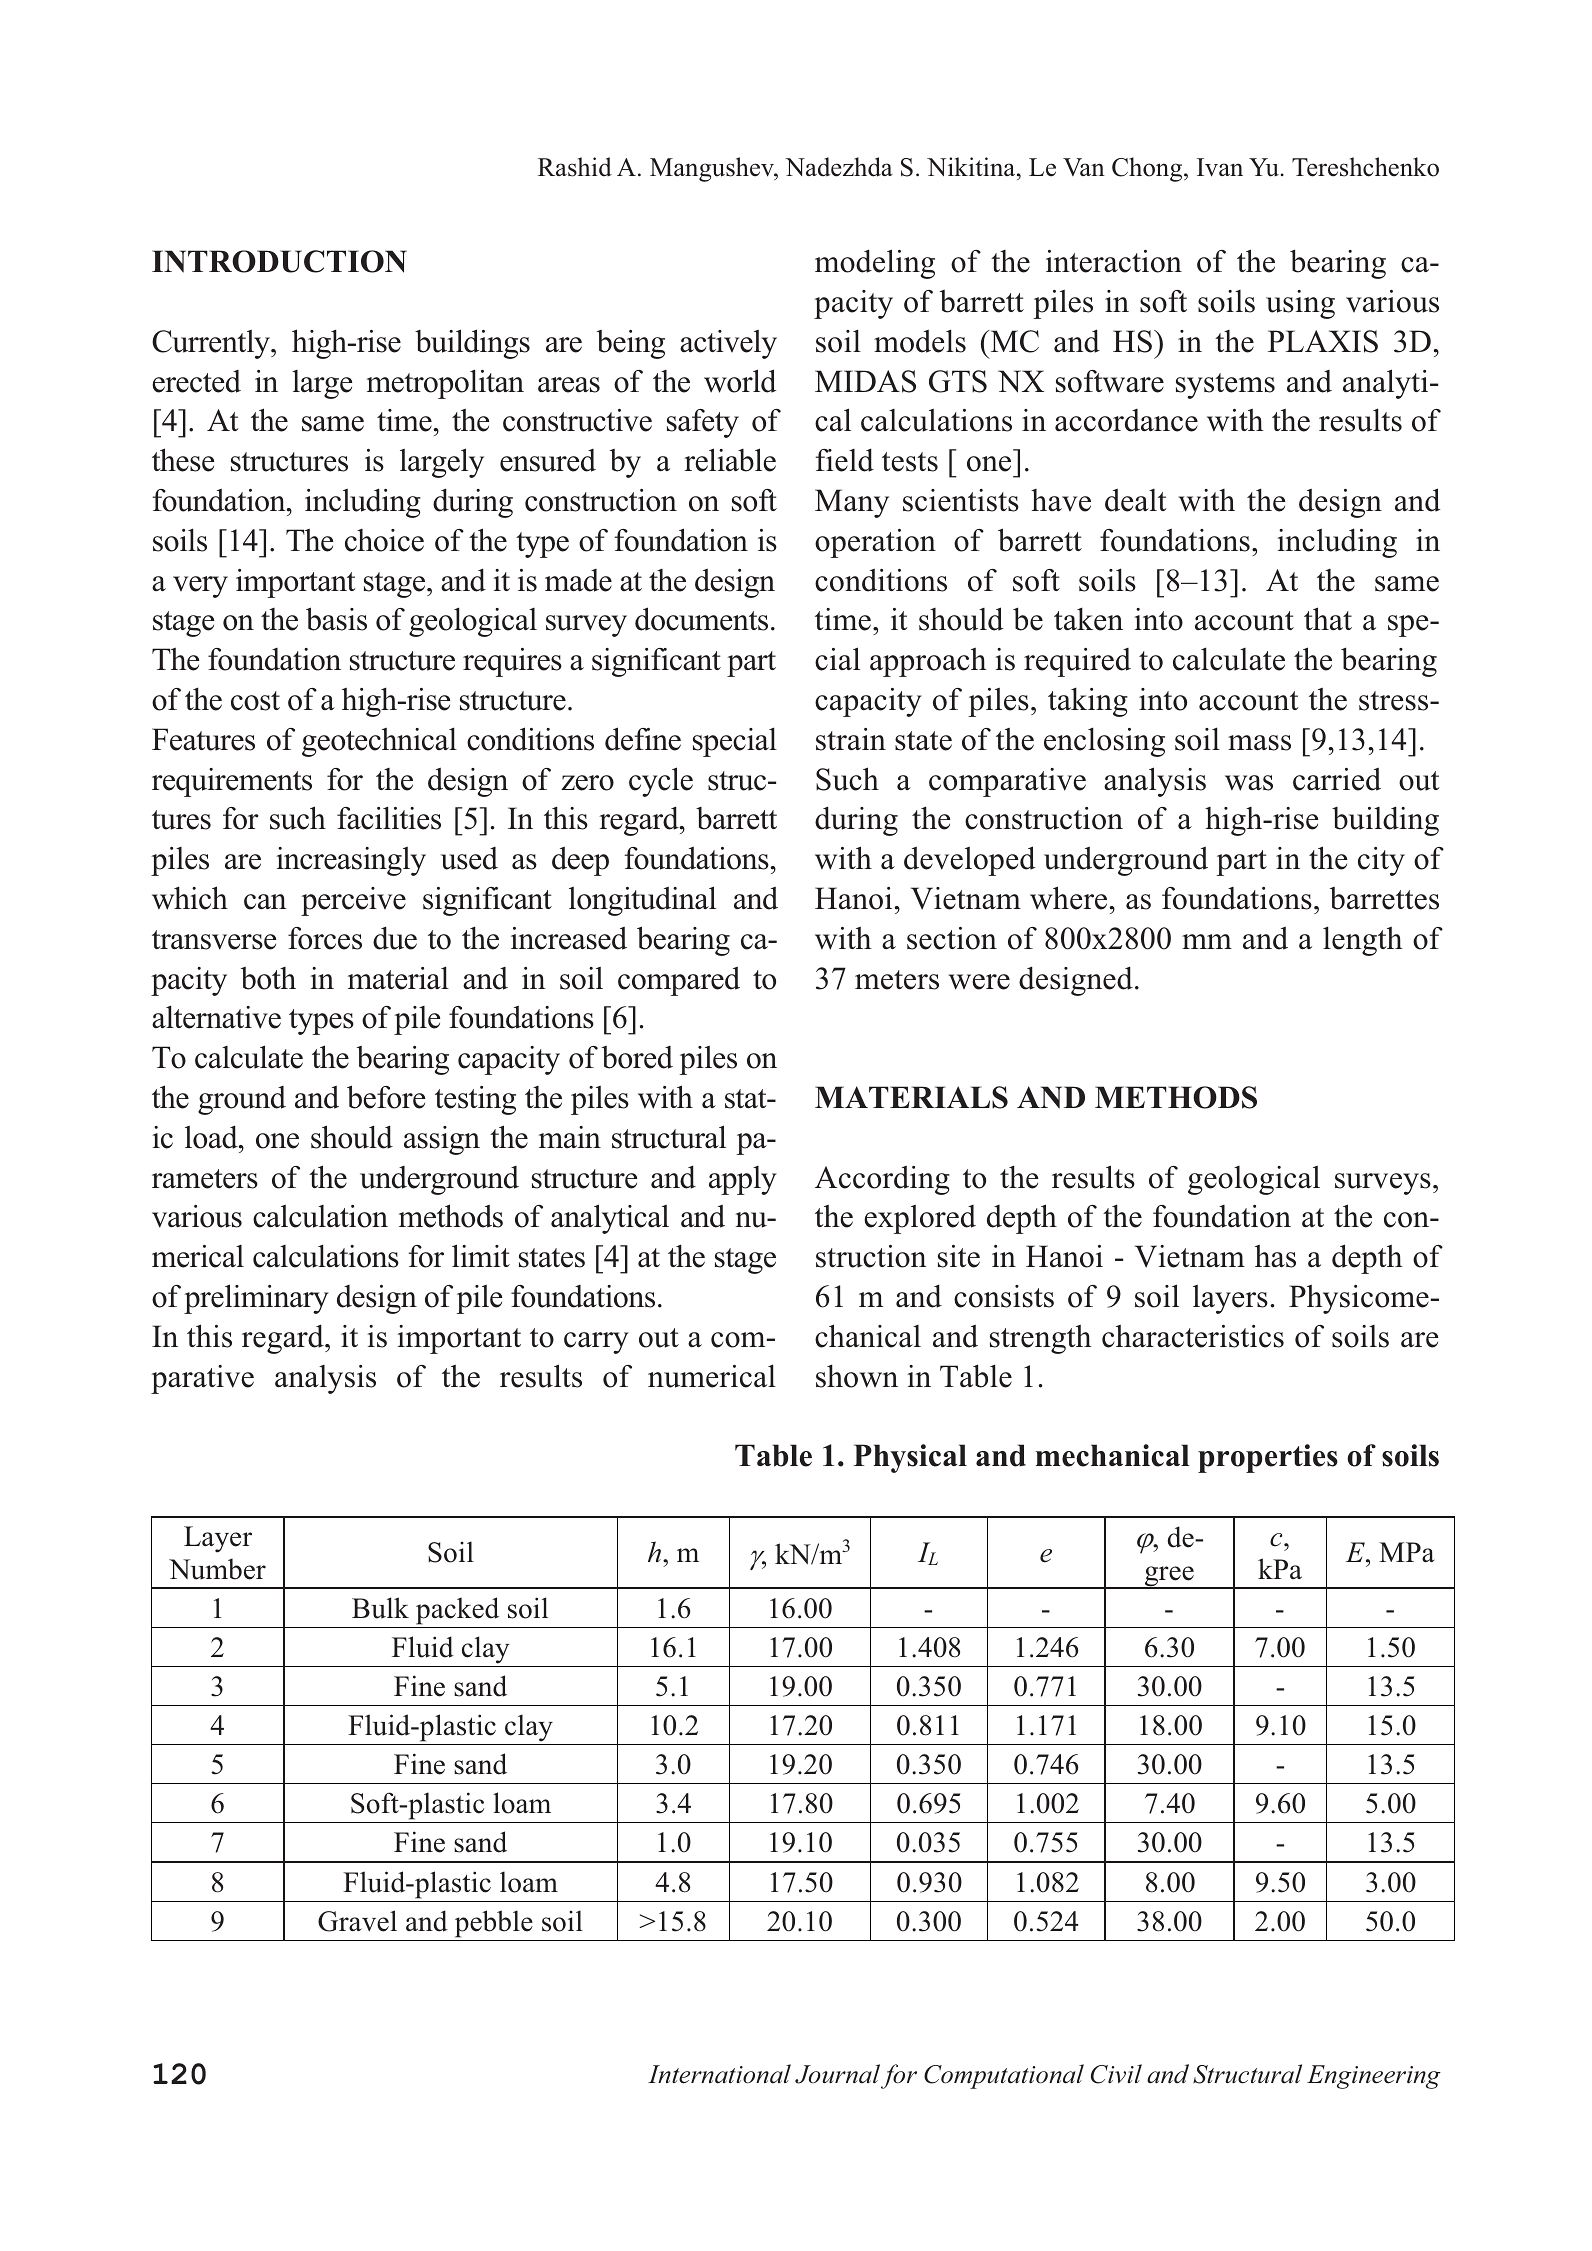  What do you see at coordinates (1220, 167) in the screenshot?
I see `Ivan` at bounding box center [1220, 167].
